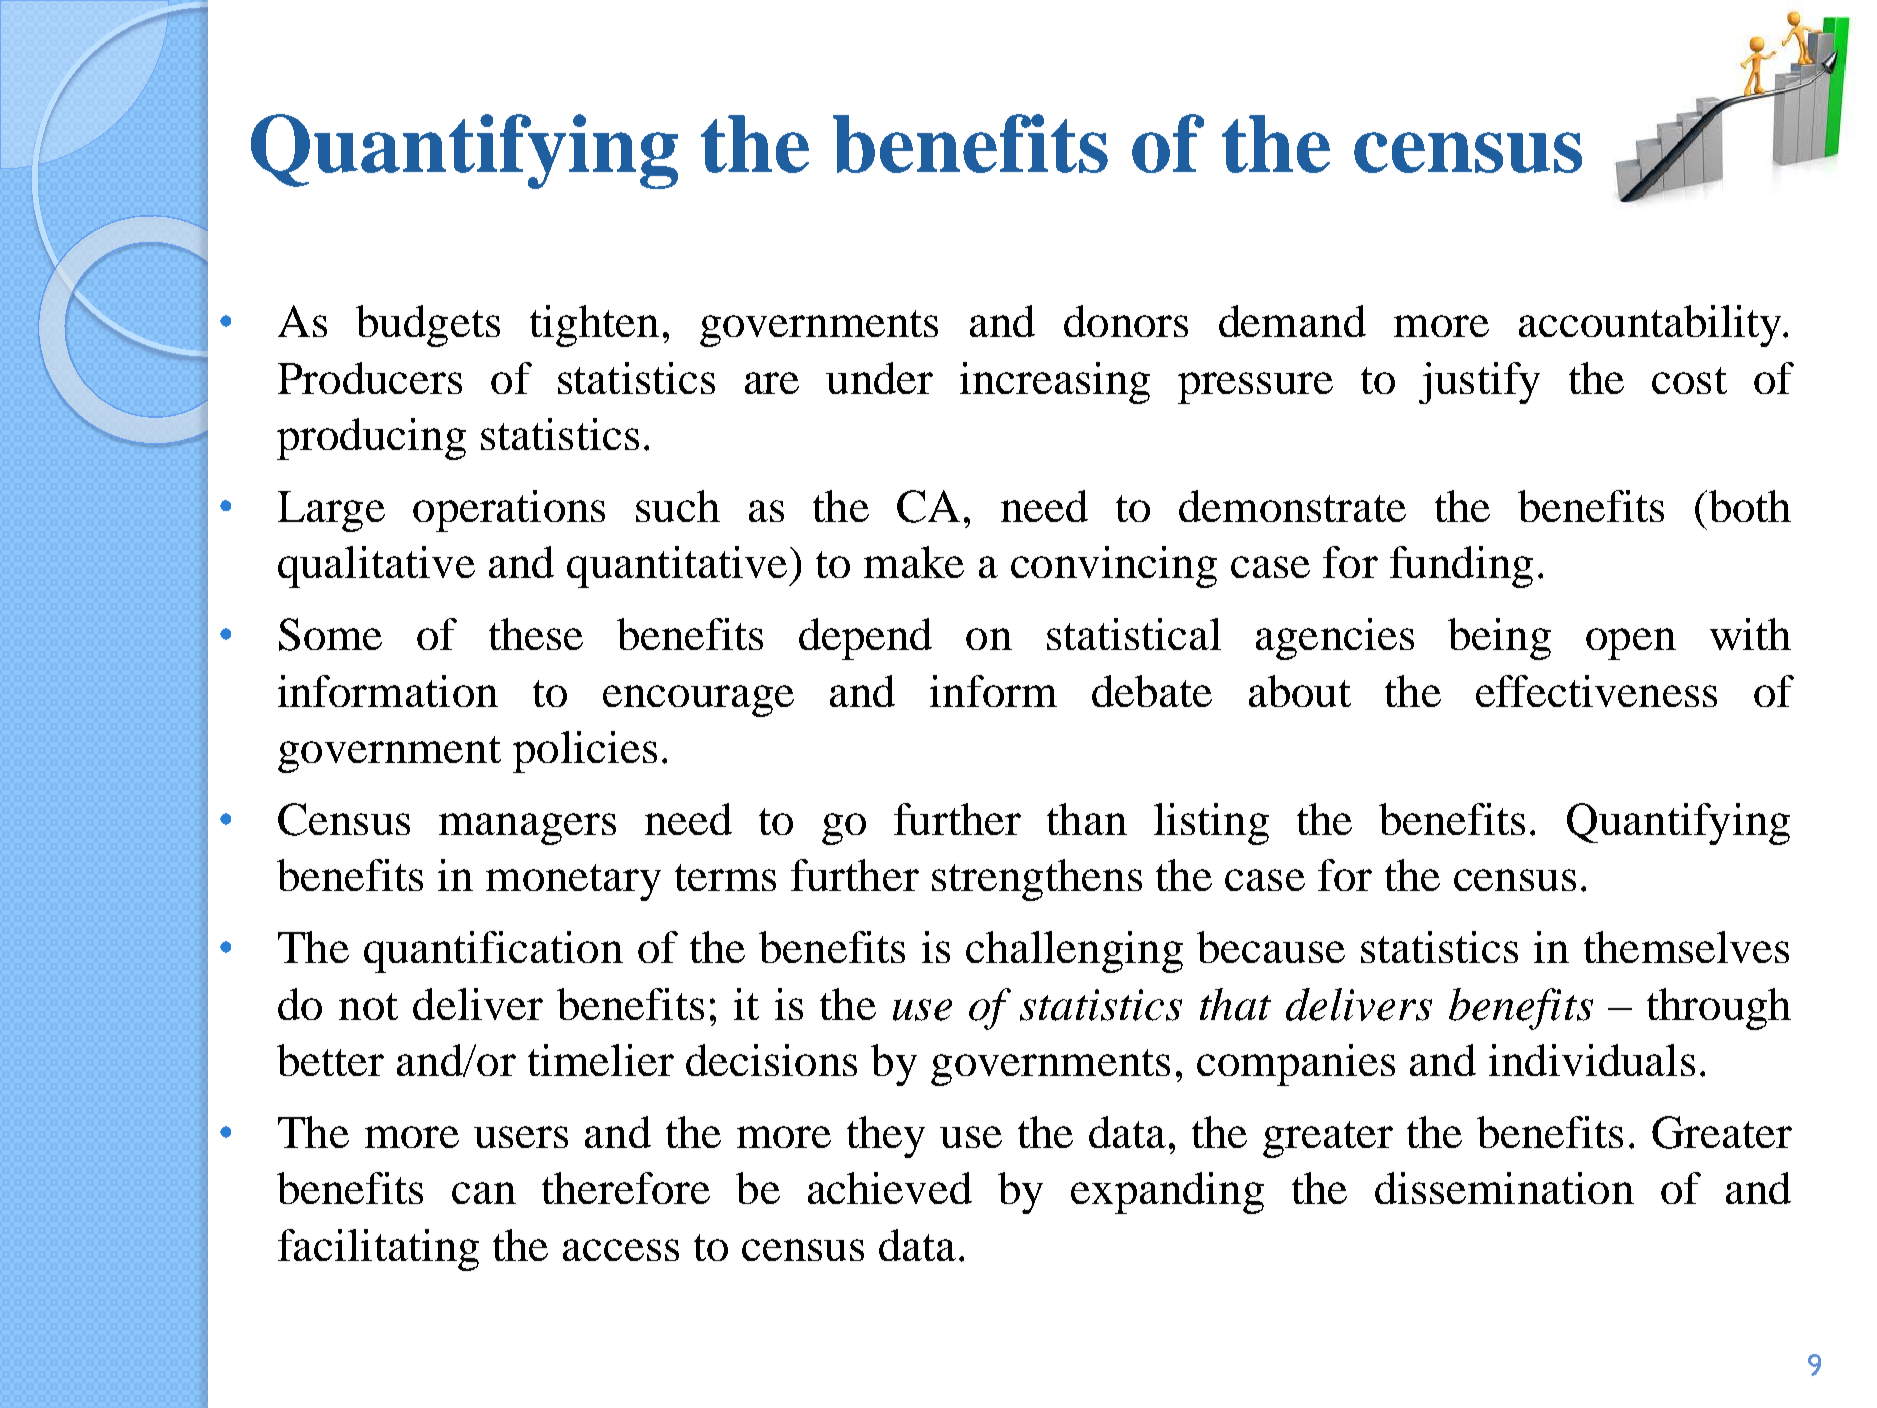 This image has height=1408, width=1877. Describe the element at coordinates (1087, 819) in the image. I see `than` at that location.
